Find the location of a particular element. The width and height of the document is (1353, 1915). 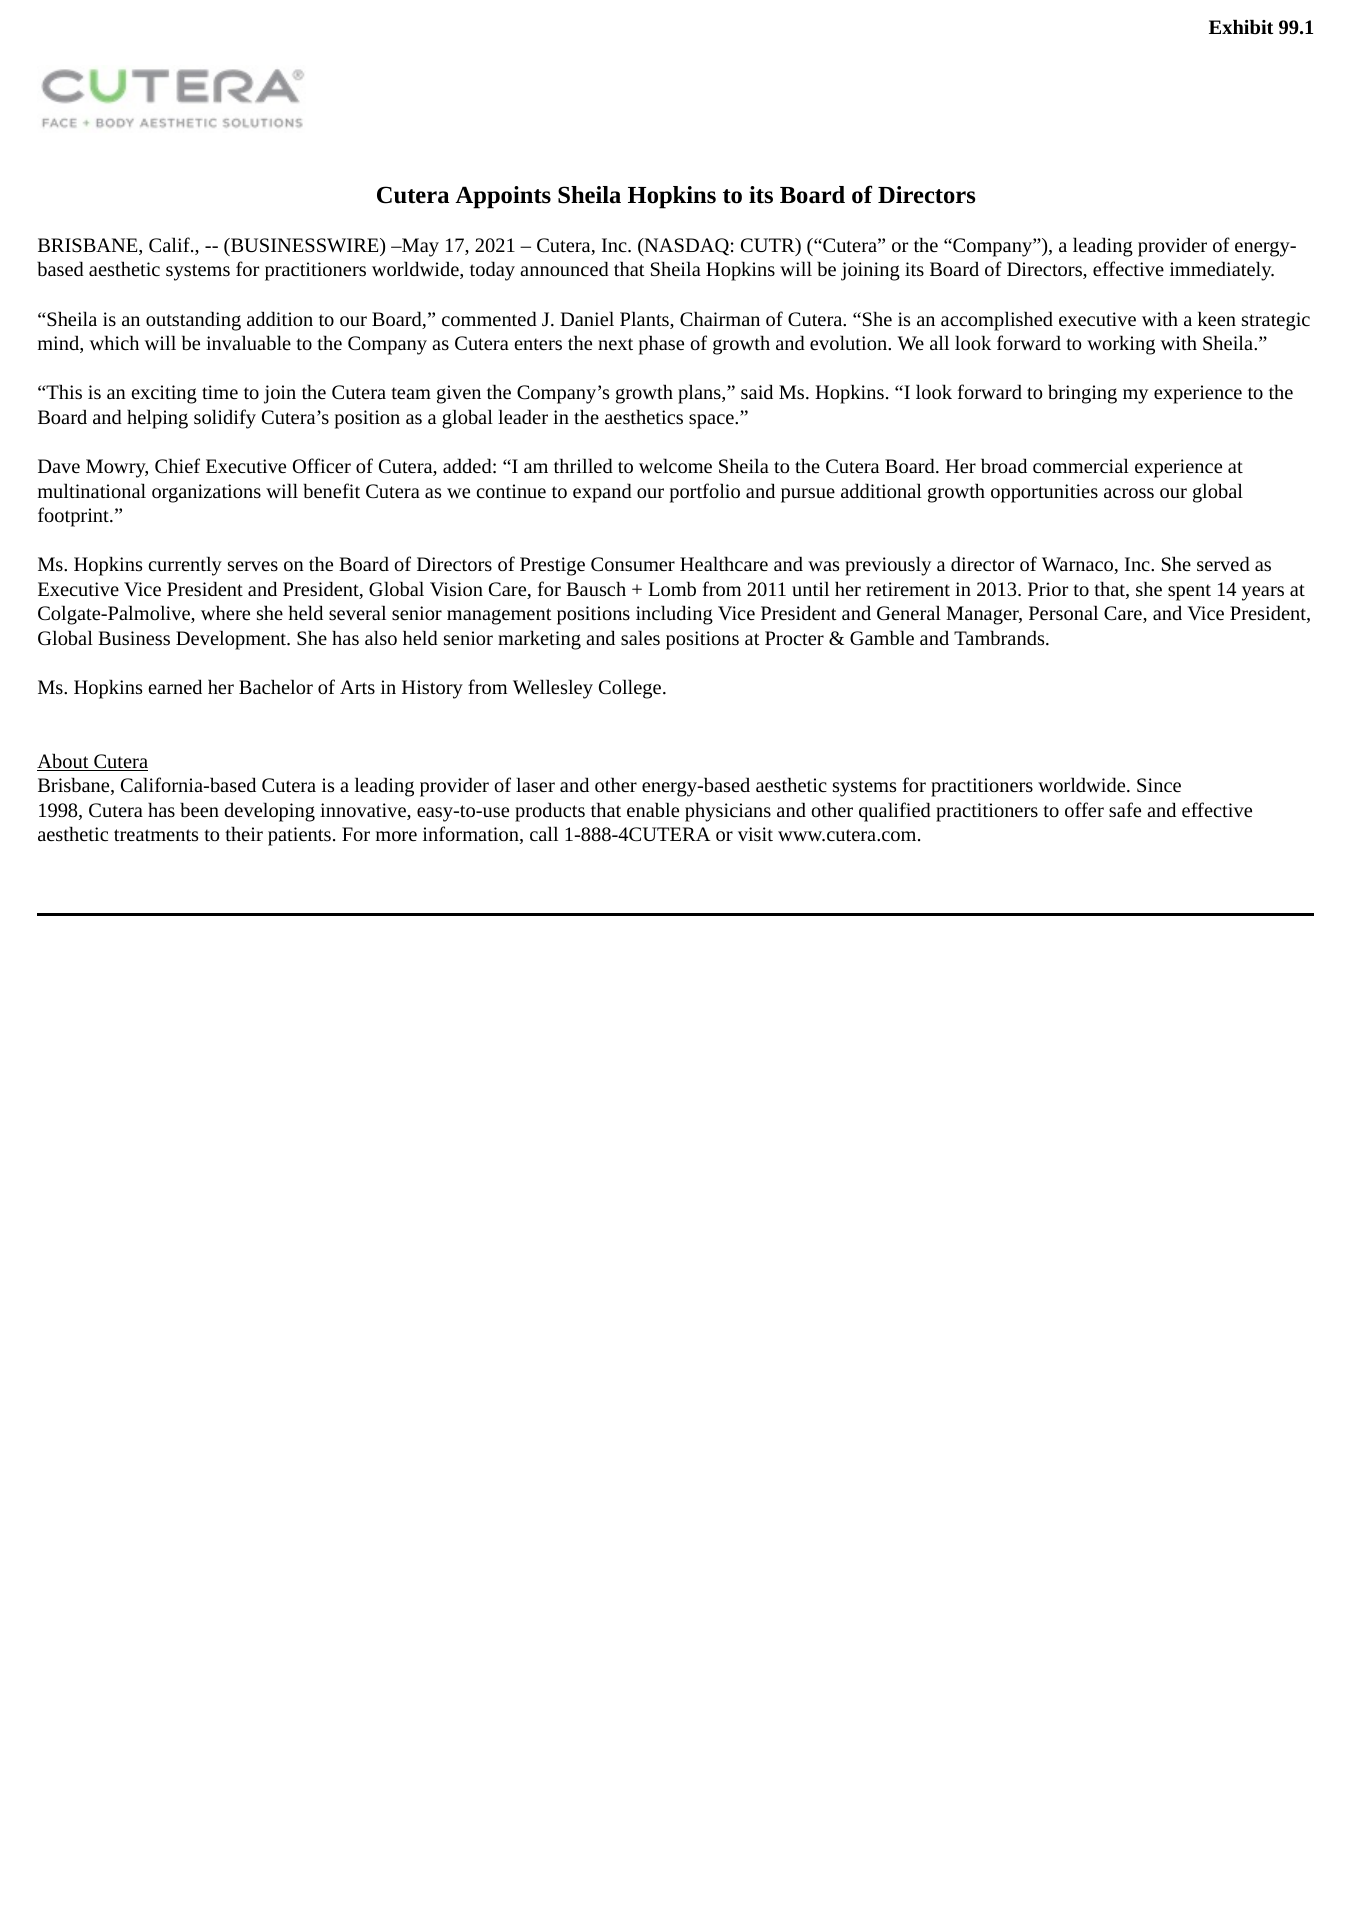

Consumer is located at coordinates (633, 564).
